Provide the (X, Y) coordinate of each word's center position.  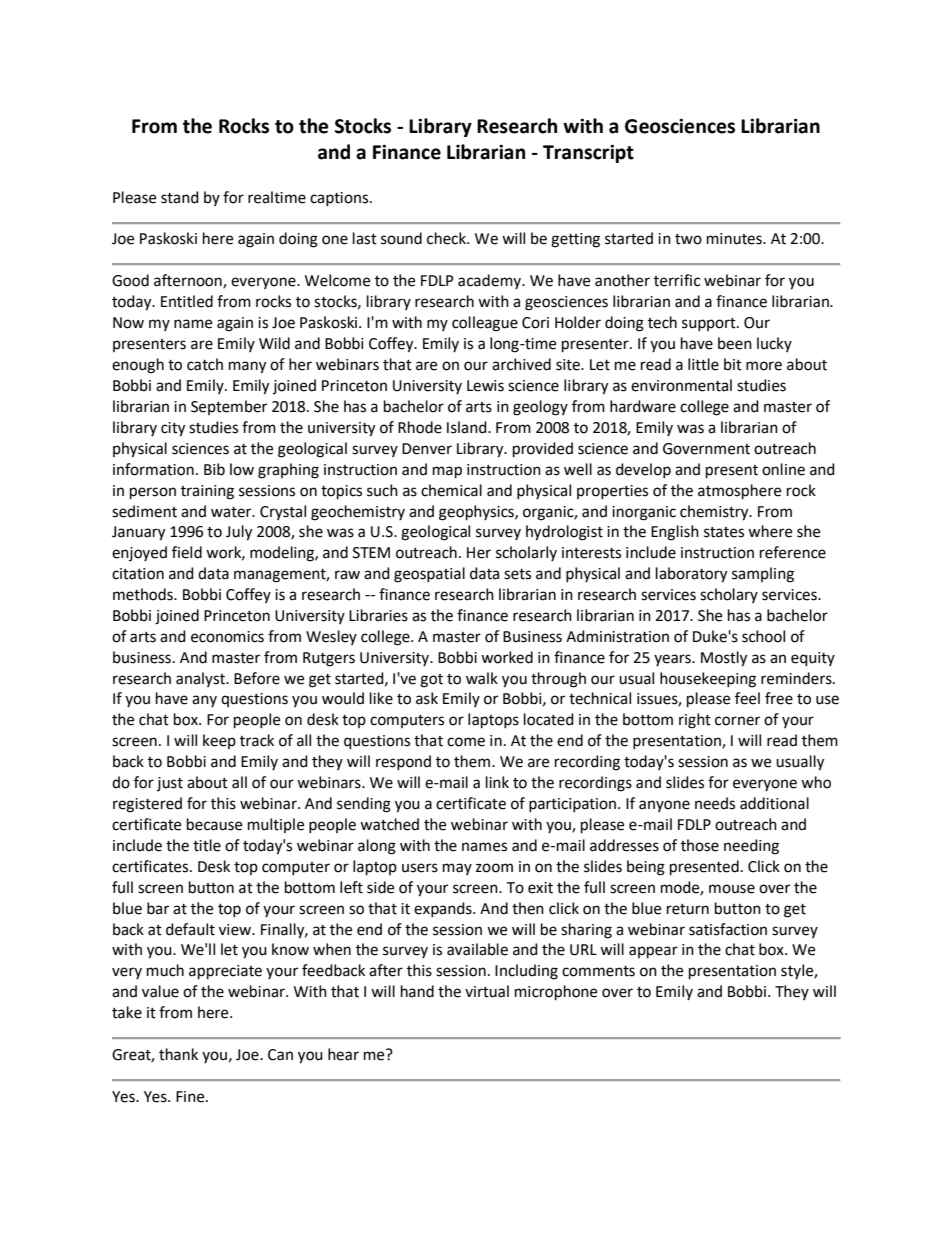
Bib (214, 469)
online (783, 469)
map (447, 472)
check (447, 238)
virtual (487, 991)
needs (715, 803)
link (497, 782)
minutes (735, 239)
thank (178, 1054)
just (170, 784)
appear (653, 952)
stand (180, 197)
